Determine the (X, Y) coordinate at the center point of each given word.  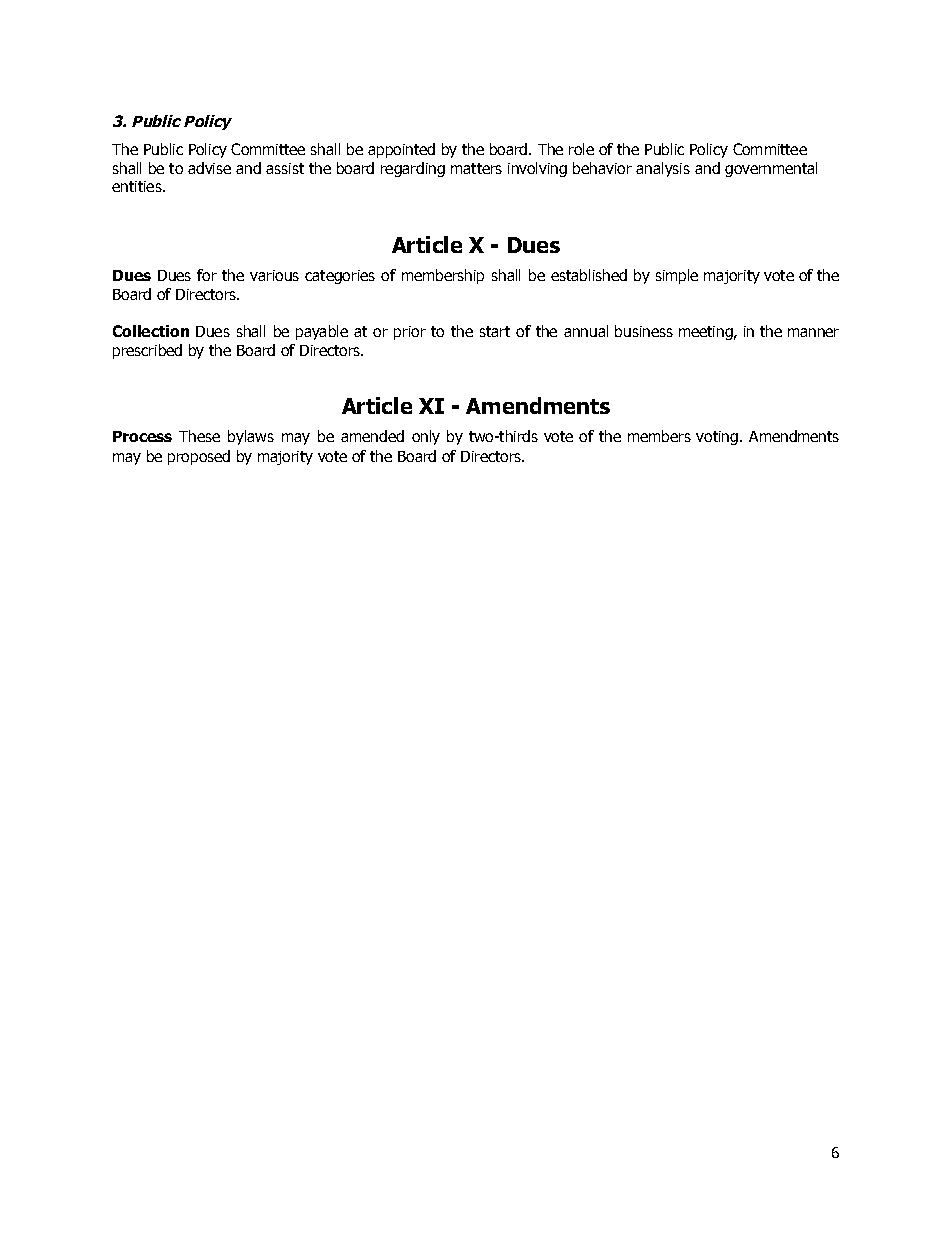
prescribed (147, 351)
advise (209, 168)
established (589, 275)
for (207, 275)
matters (476, 168)
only (426, 437)
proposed (199, 457)
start (495, 331)
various (274, 275)
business (644, 331)
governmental (771, 169)
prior (410, 333)
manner (813, 332)
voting (717, 438)
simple (677, 276)
